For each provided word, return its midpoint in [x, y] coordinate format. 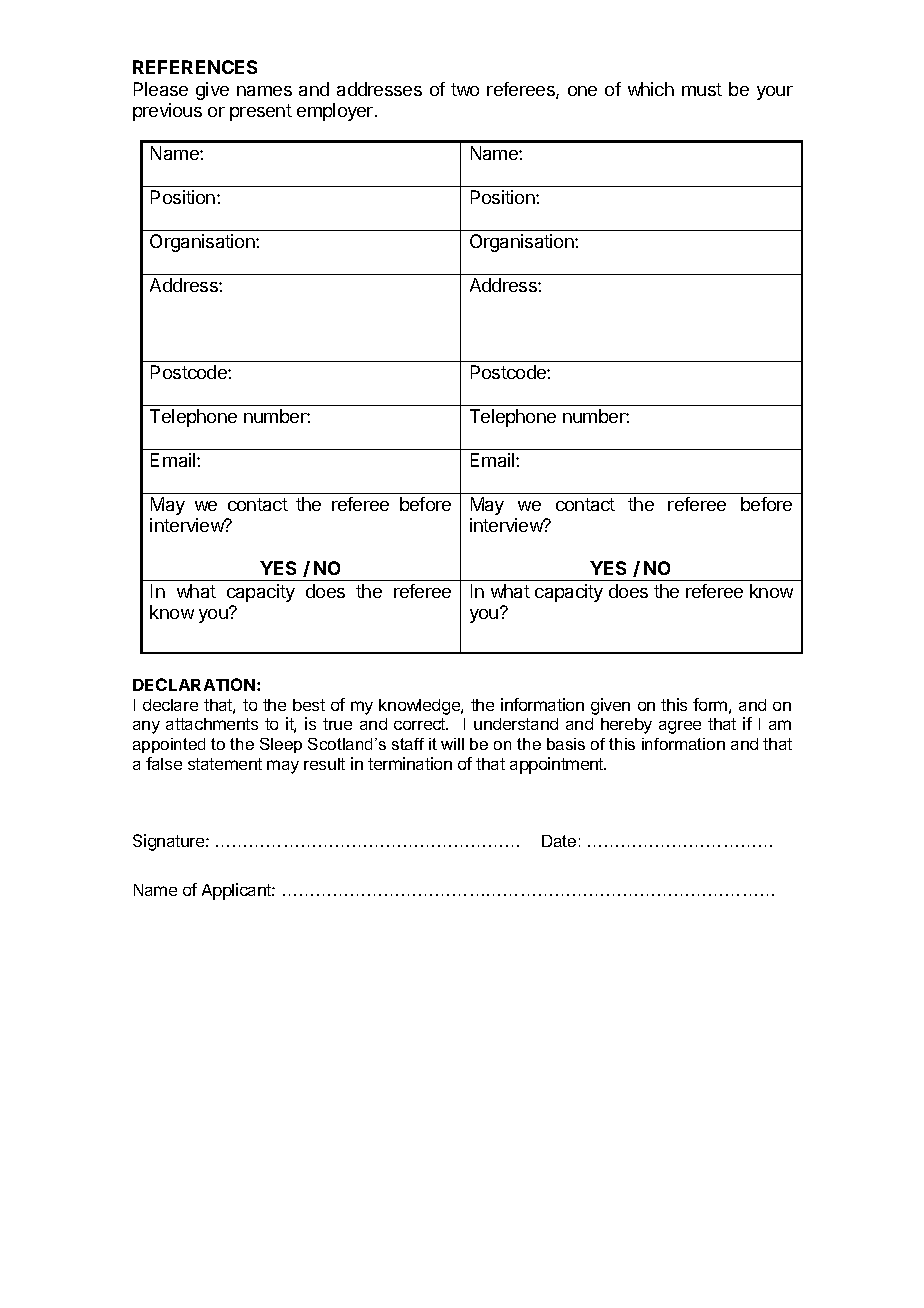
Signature [170, 842]
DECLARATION [195, 684]
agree [680, 727]
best [309, 705]
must [702, 89]
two [465, 89]
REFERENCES [195, 67]
